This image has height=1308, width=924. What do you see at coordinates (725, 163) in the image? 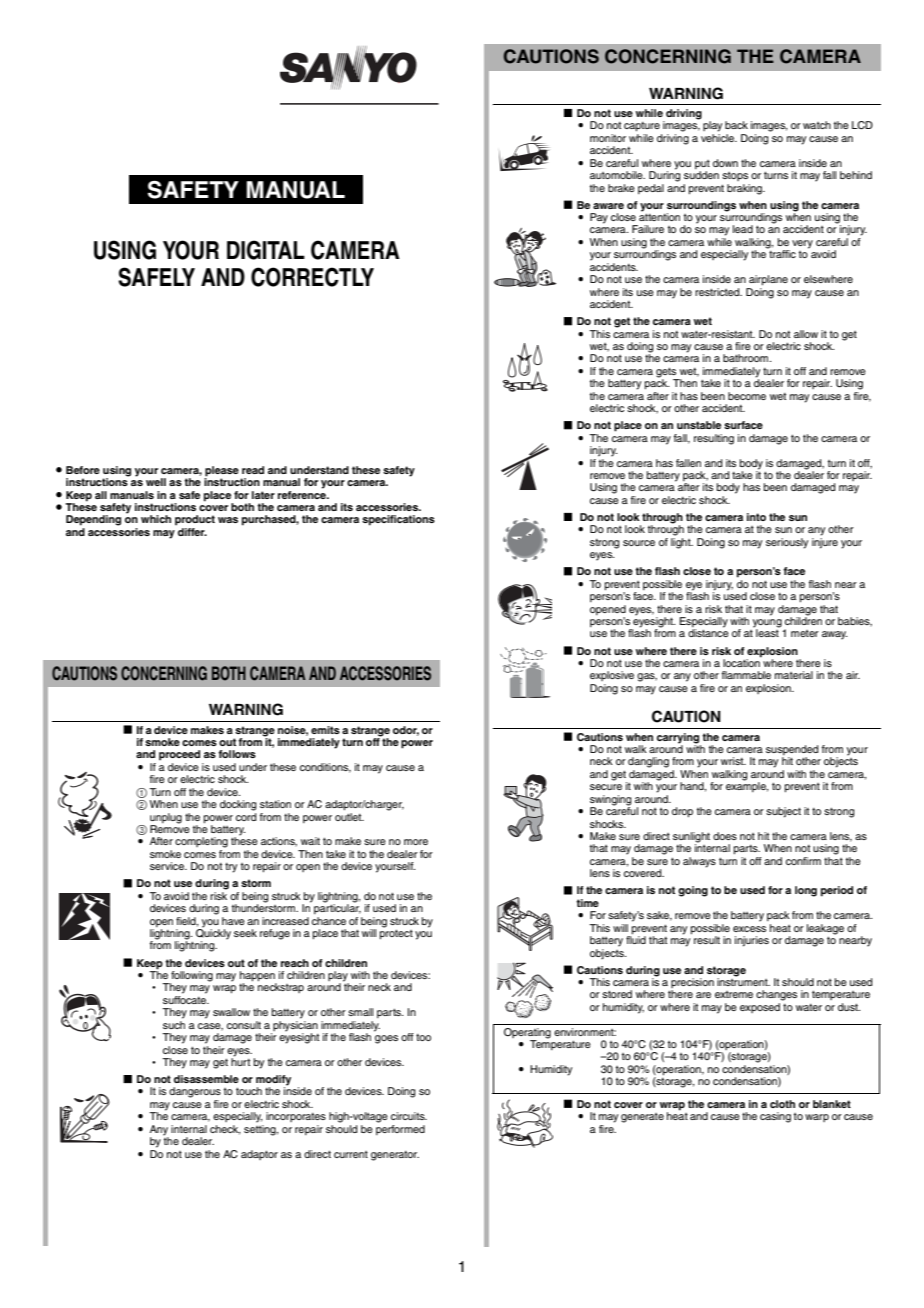
I see `down` at bounding box center [725, 163].
